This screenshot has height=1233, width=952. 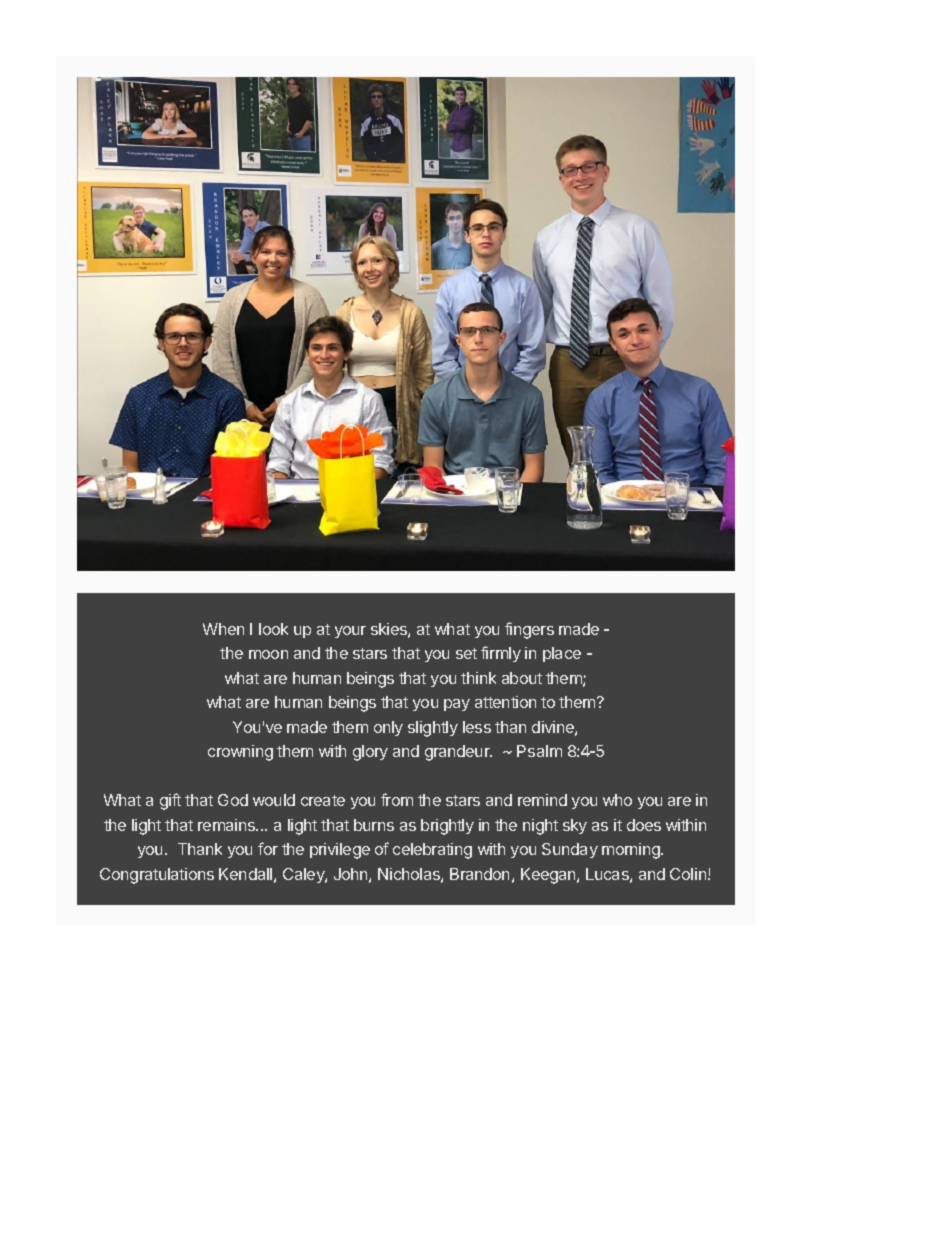 I want to click on Congratulations, so click(x=157, y=876).
